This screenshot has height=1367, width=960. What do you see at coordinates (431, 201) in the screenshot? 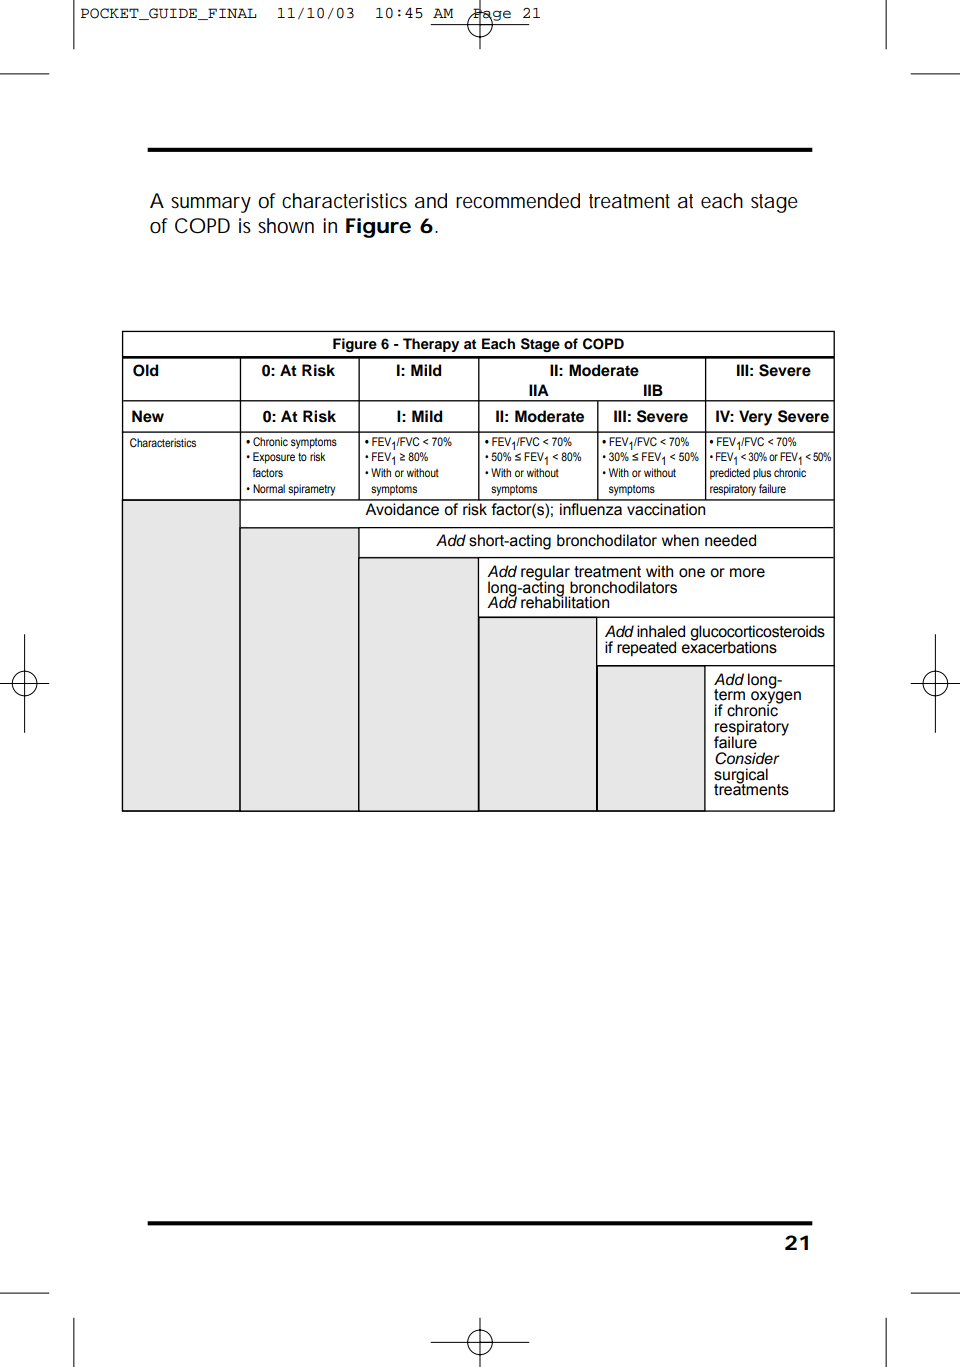
I see `and` at bounding box center [431, 201].
